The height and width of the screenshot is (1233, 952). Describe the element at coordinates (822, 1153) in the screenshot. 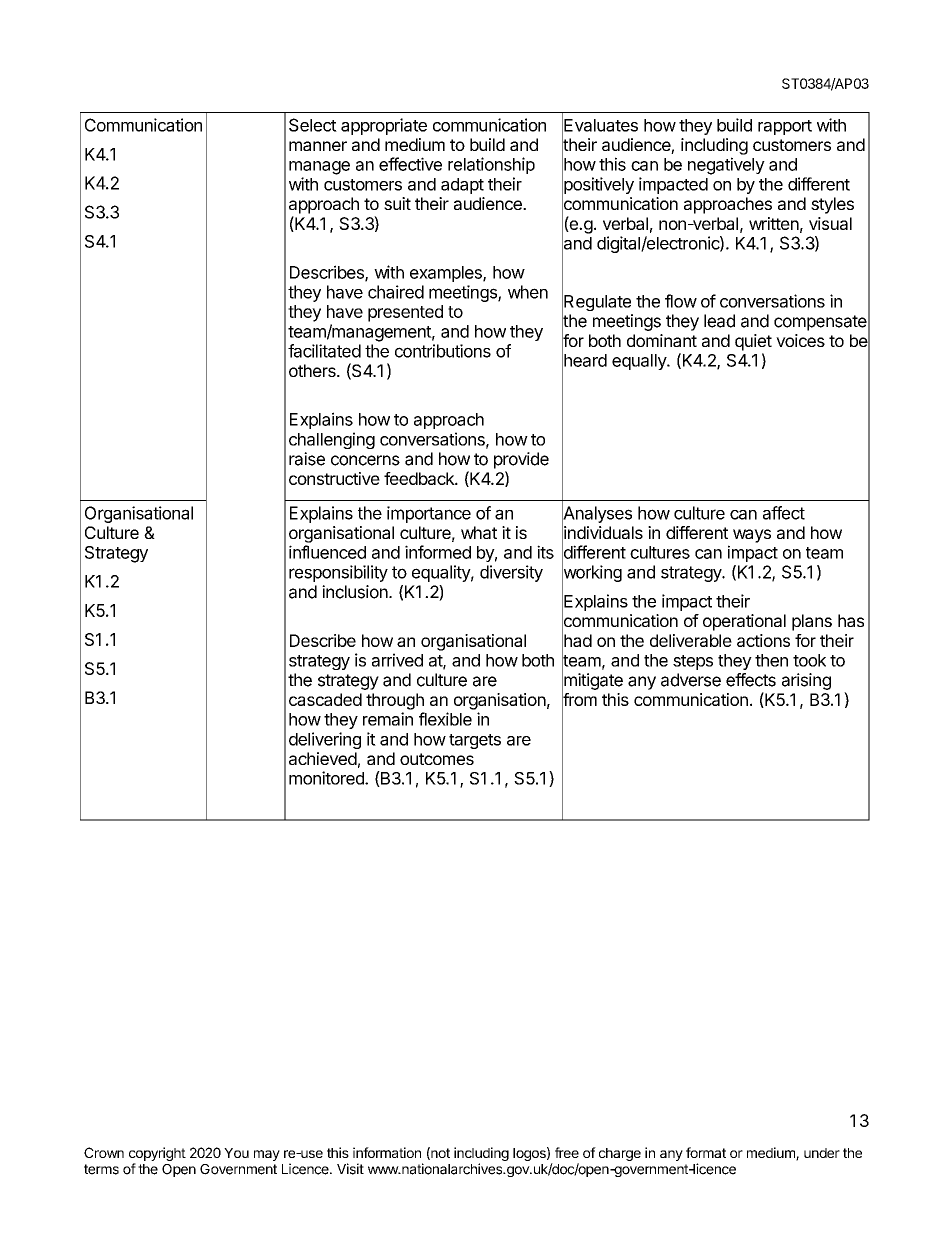

I see `under` at that location.
